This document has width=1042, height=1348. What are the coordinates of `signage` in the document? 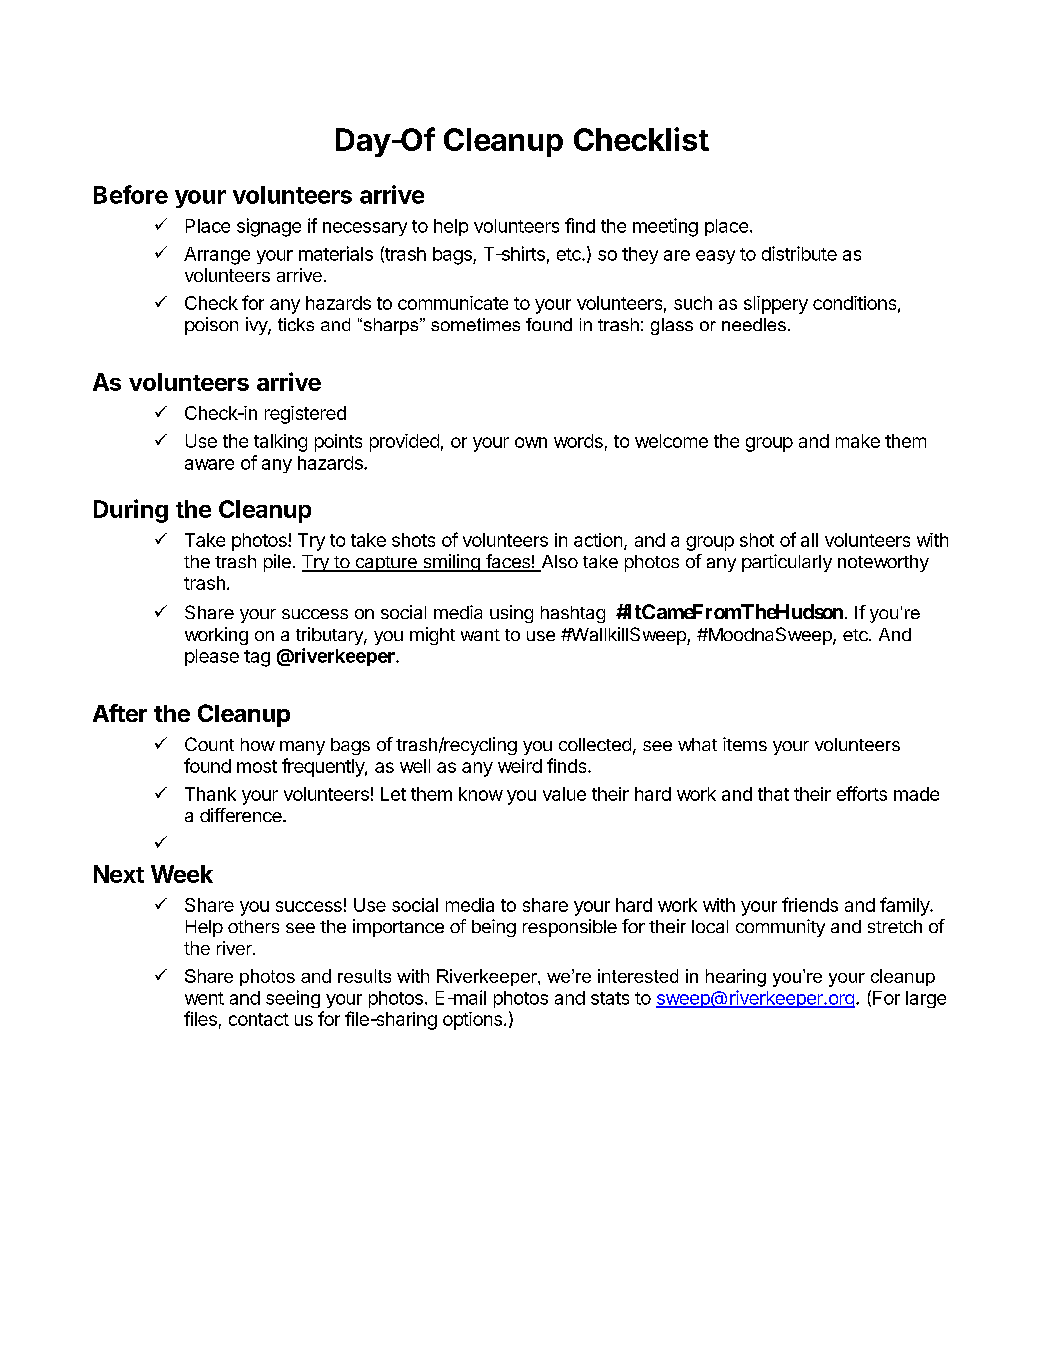 It's located at (269, 227).
